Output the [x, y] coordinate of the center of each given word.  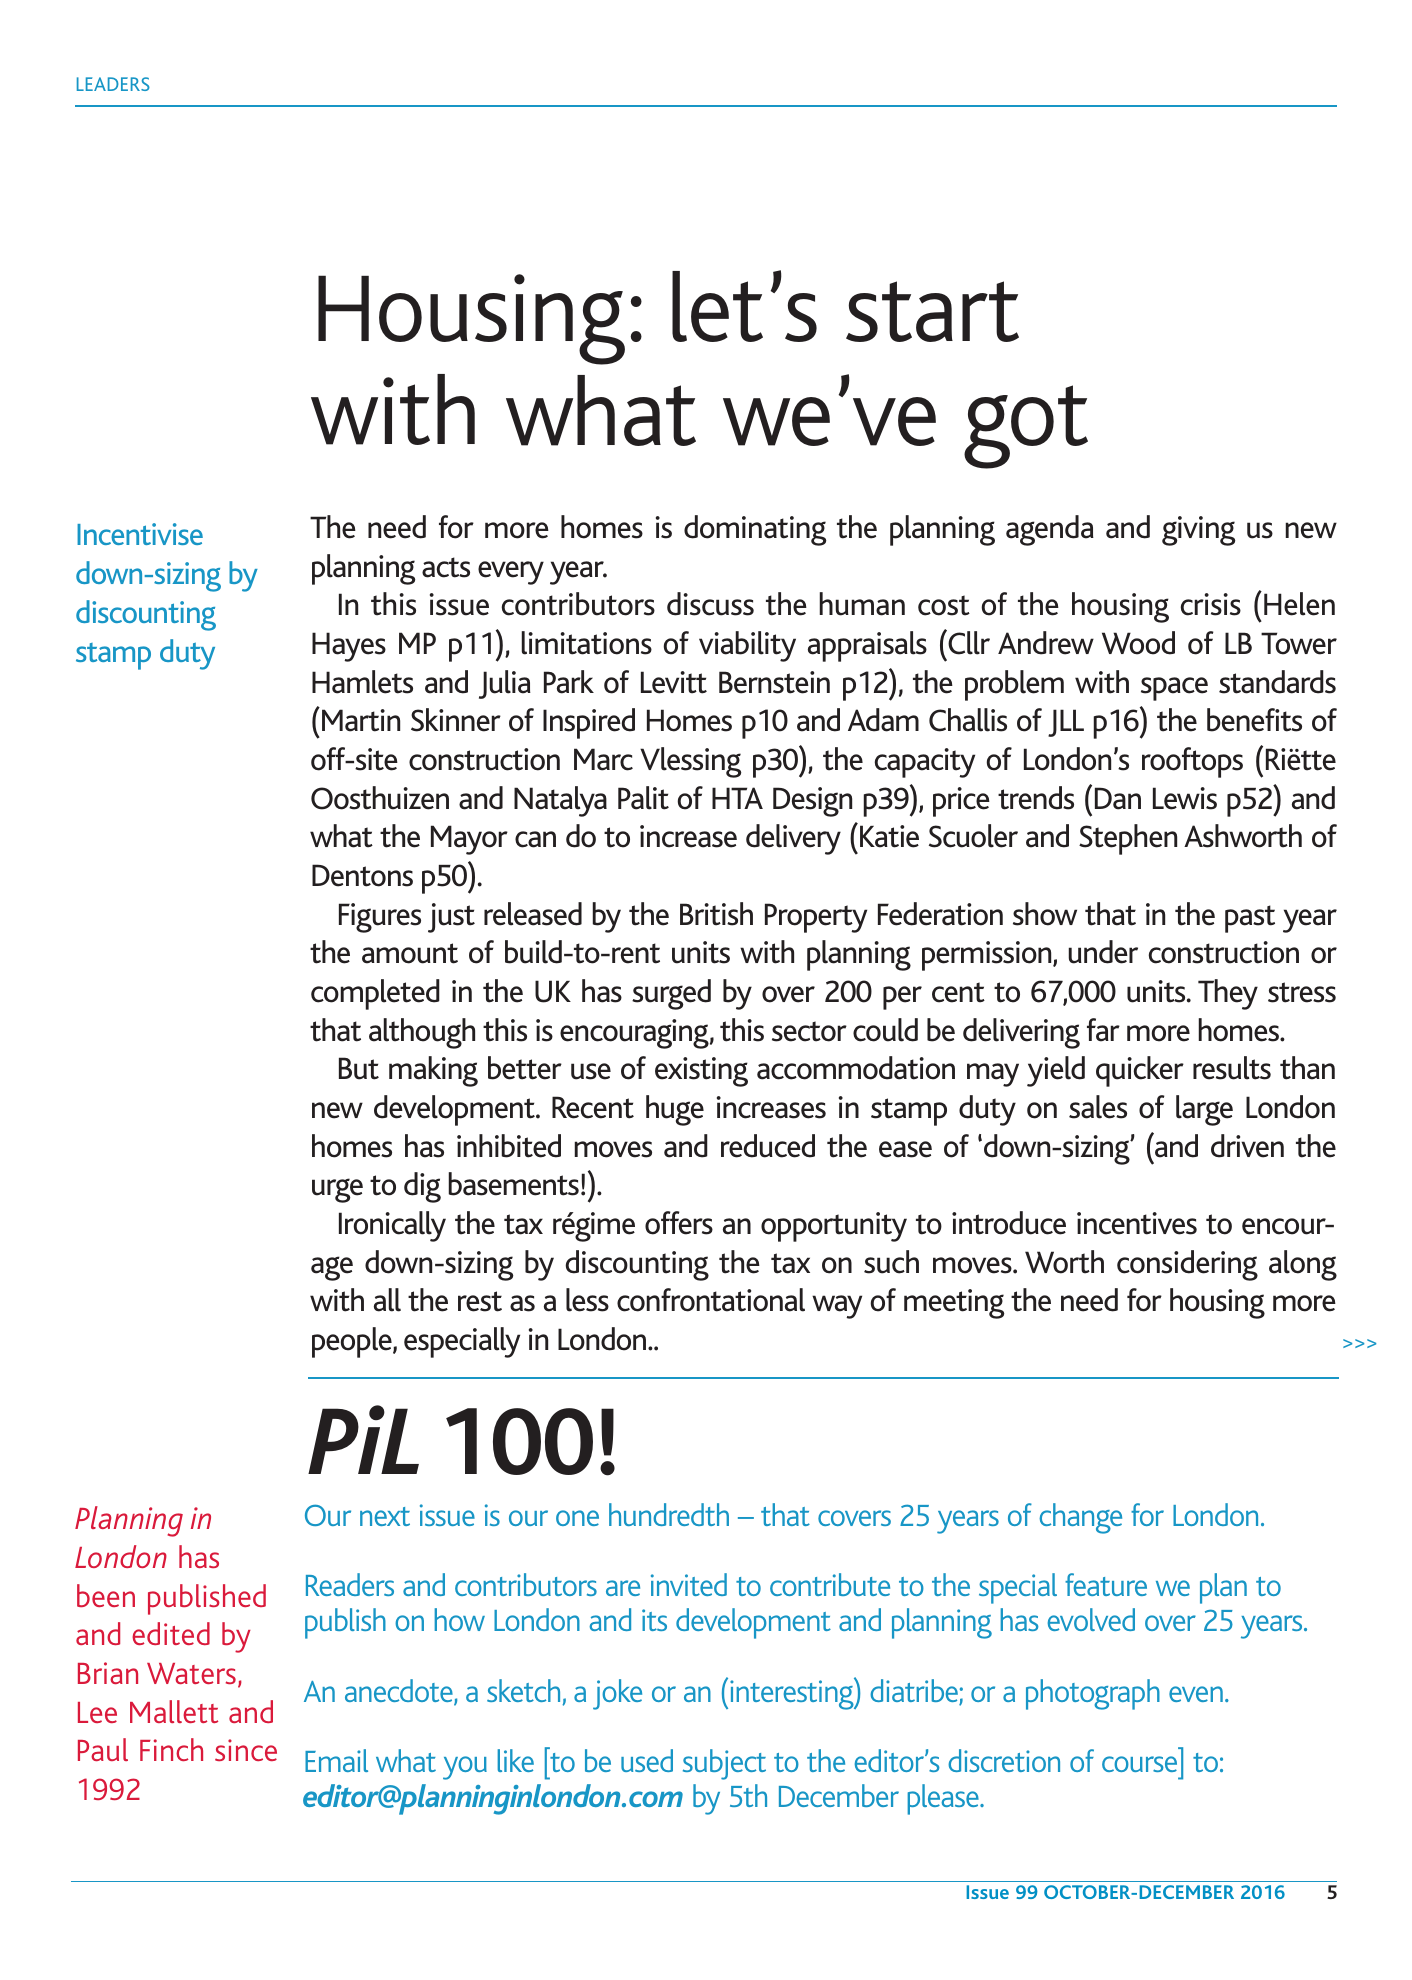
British [716, 914]
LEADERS [113, 84]
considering [1187, 1265]
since [246, 1750]
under [1103, 952]
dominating [755, 530]
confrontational [711, 1300]
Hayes [349, 647]
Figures [380, 918]
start [932, 311]
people [353, 1342]
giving [1198, 531]
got [1026, 427]
